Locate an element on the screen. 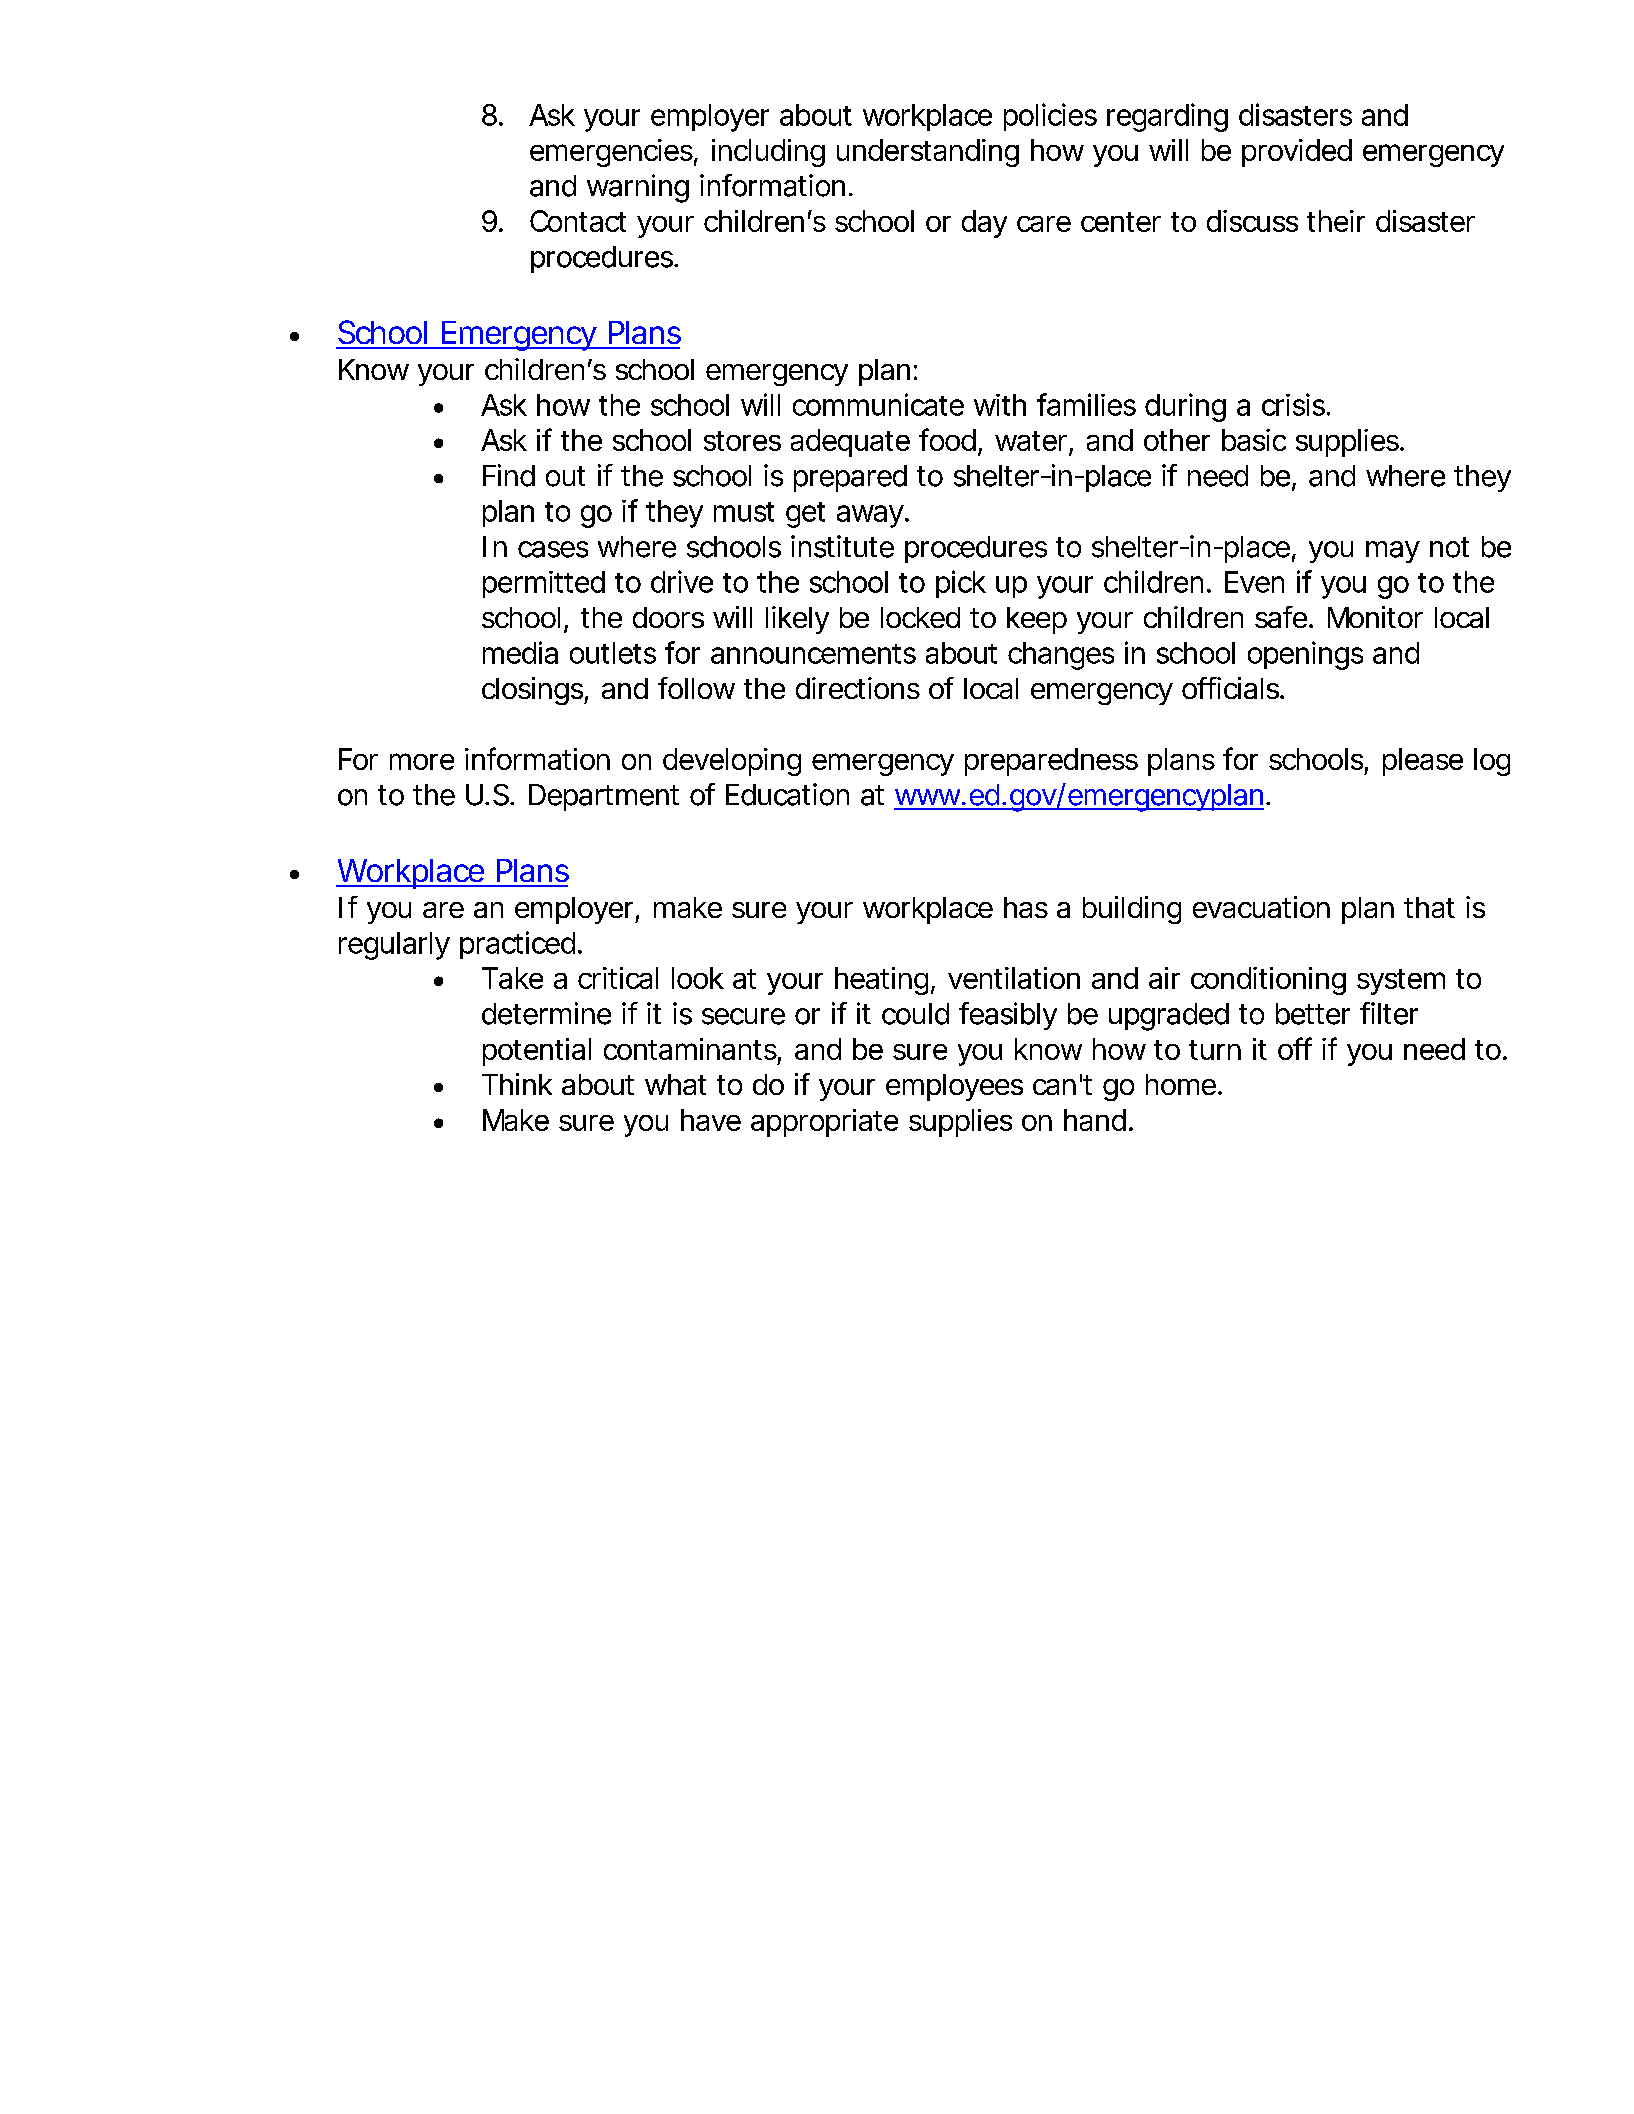 Image resolution: width=1634 pixels, height=2114 pixels. Contact is located at coordinates (578, 221).
